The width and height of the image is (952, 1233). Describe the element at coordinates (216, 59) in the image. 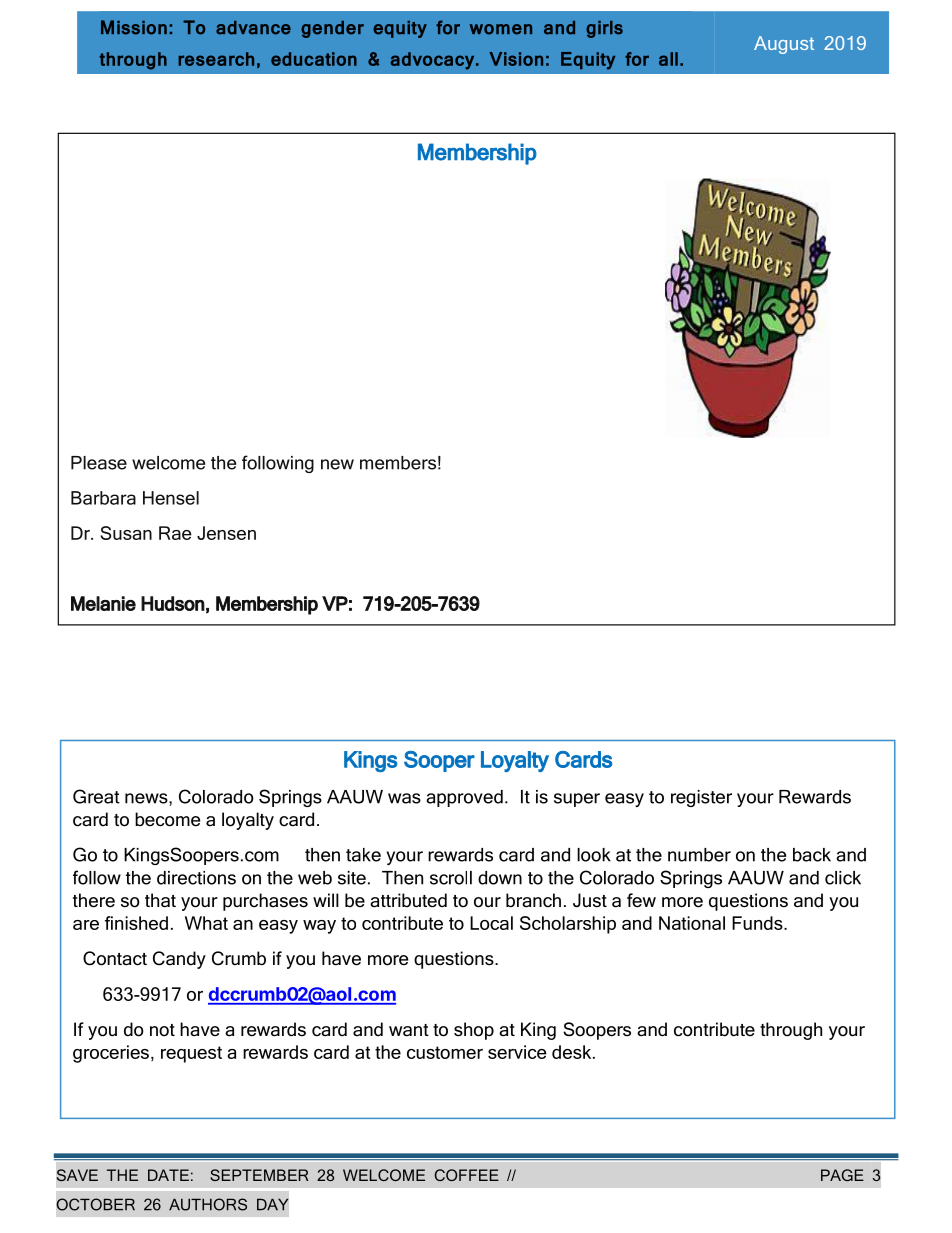

I see `research` at that location.
